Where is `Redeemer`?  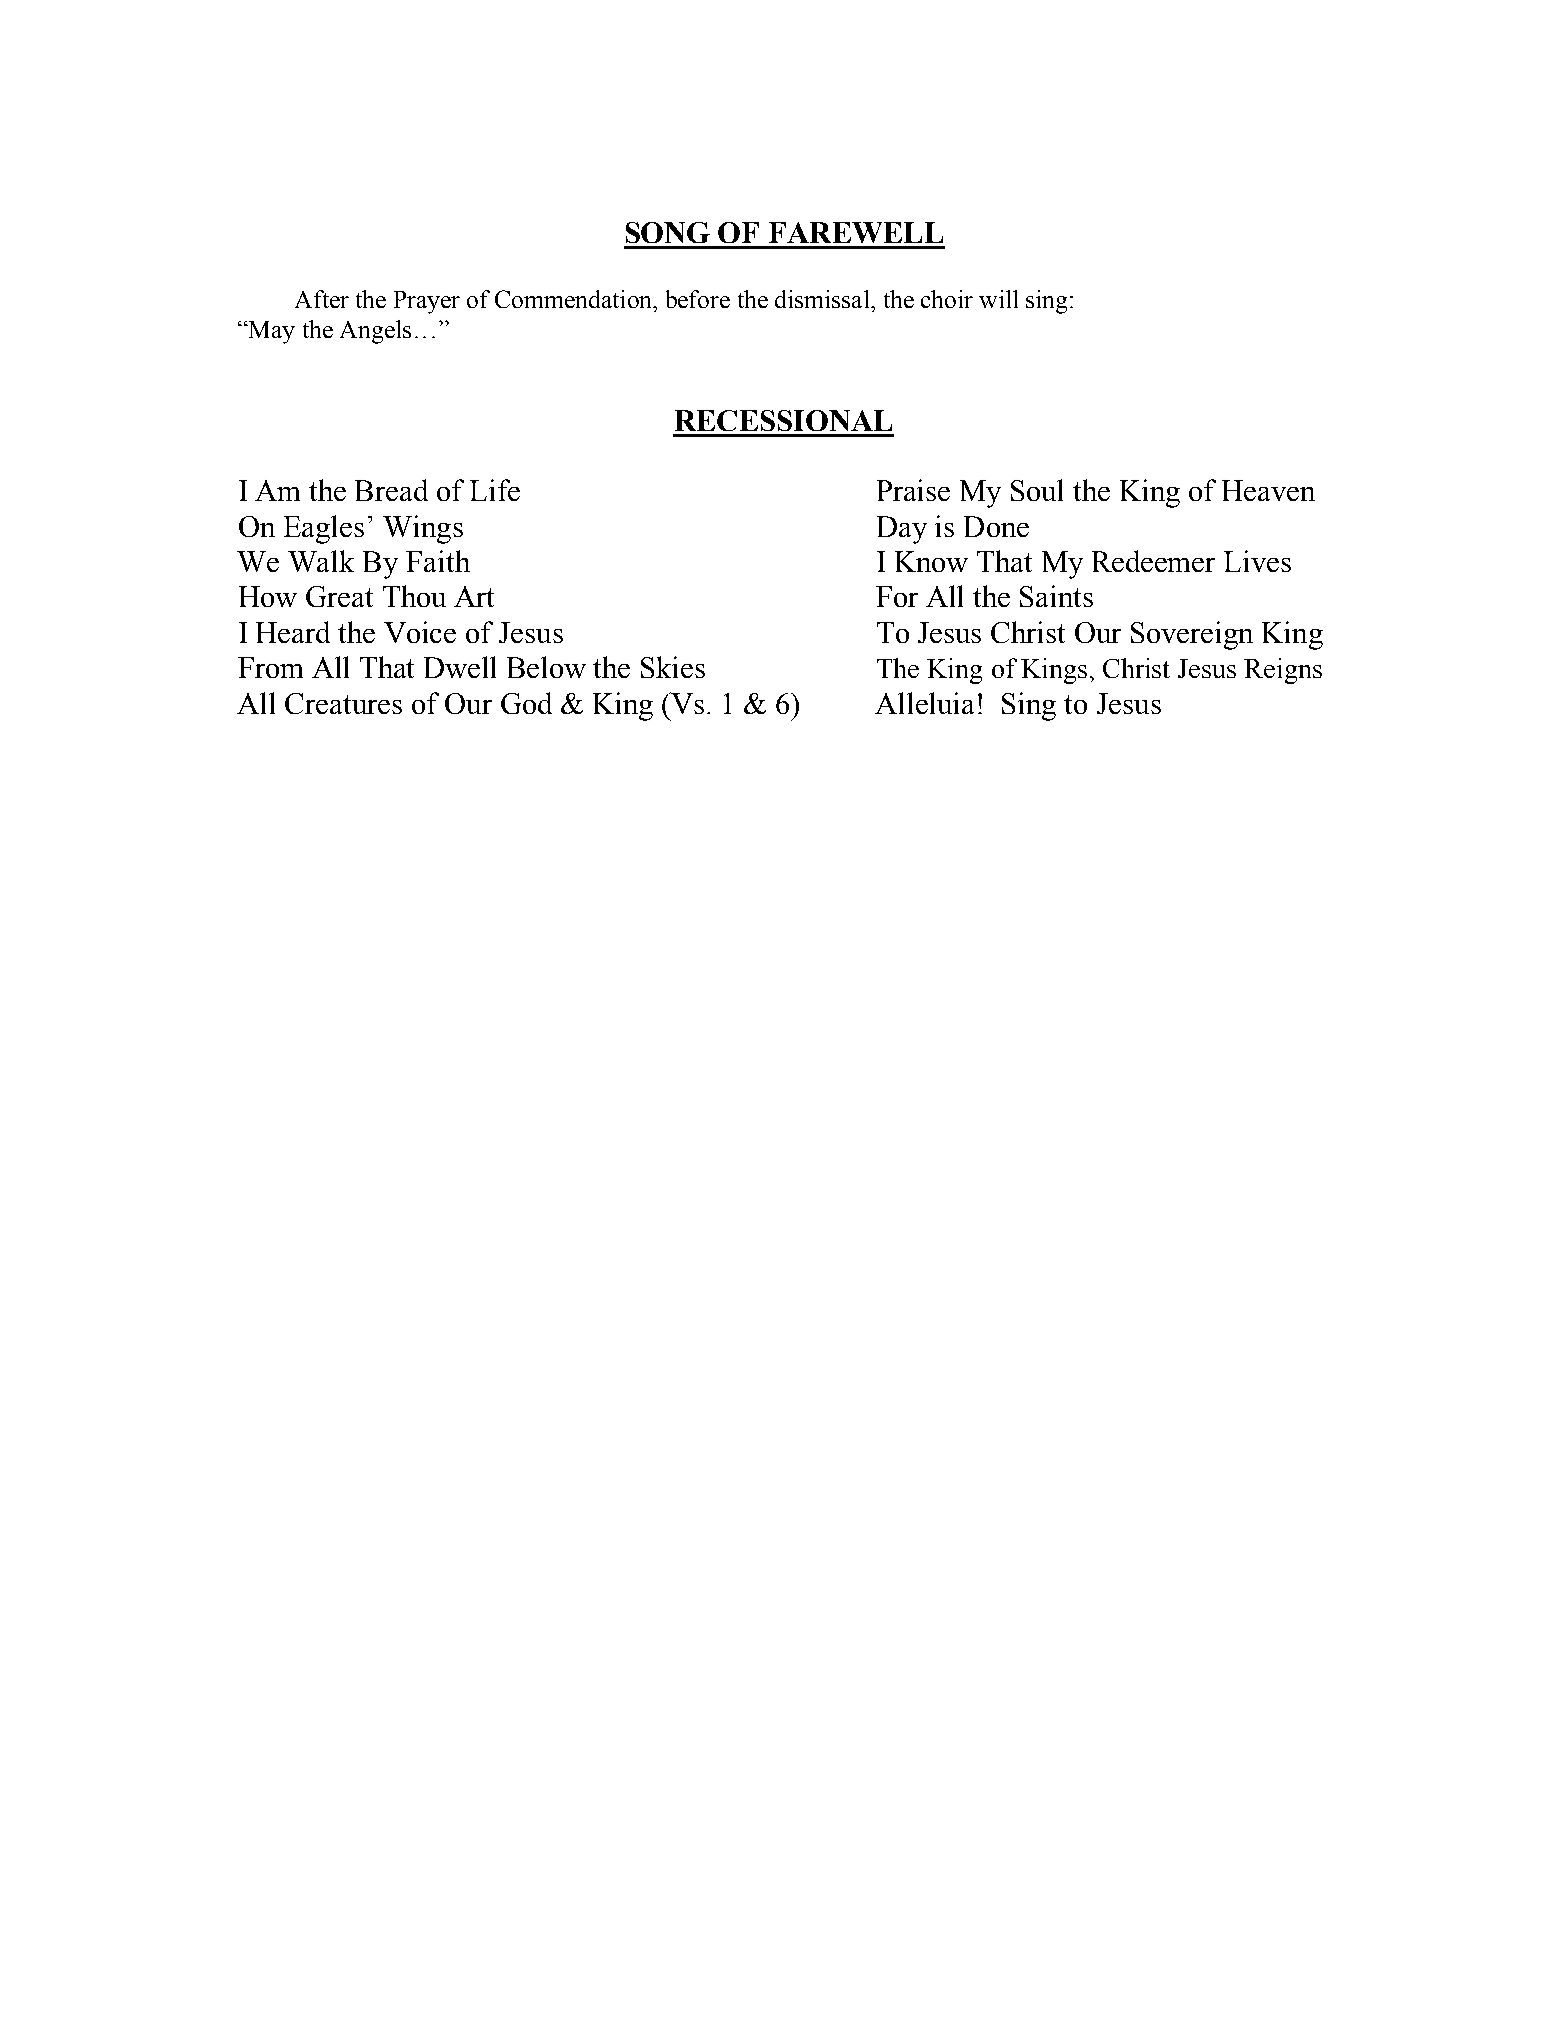 Redeemer is located at coordinates (1153, 561).
